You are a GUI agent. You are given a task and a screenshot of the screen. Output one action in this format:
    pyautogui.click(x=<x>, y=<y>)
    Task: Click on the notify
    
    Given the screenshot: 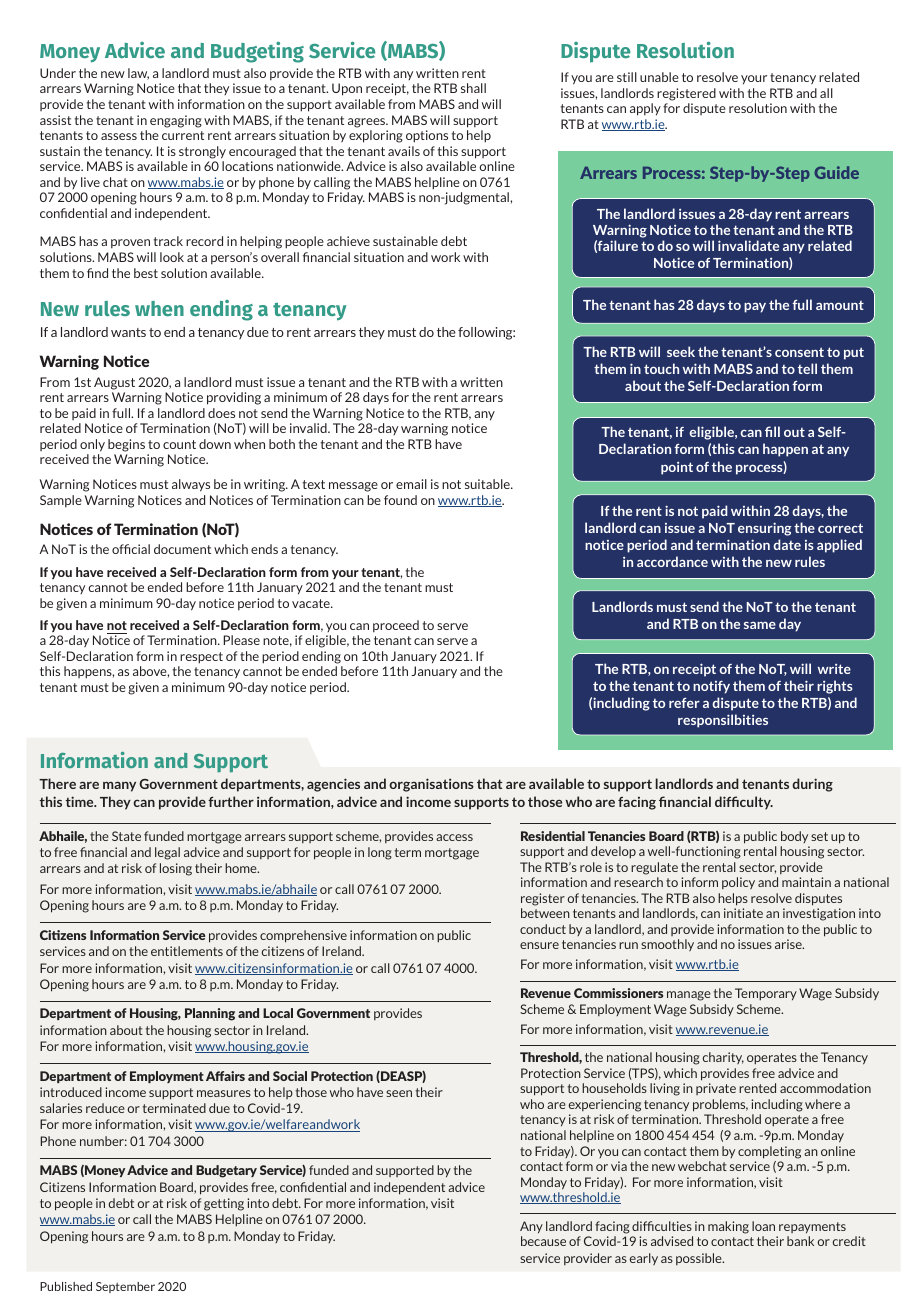 What is the action you would take?
    pyautogui.click(x=711, y=687)
